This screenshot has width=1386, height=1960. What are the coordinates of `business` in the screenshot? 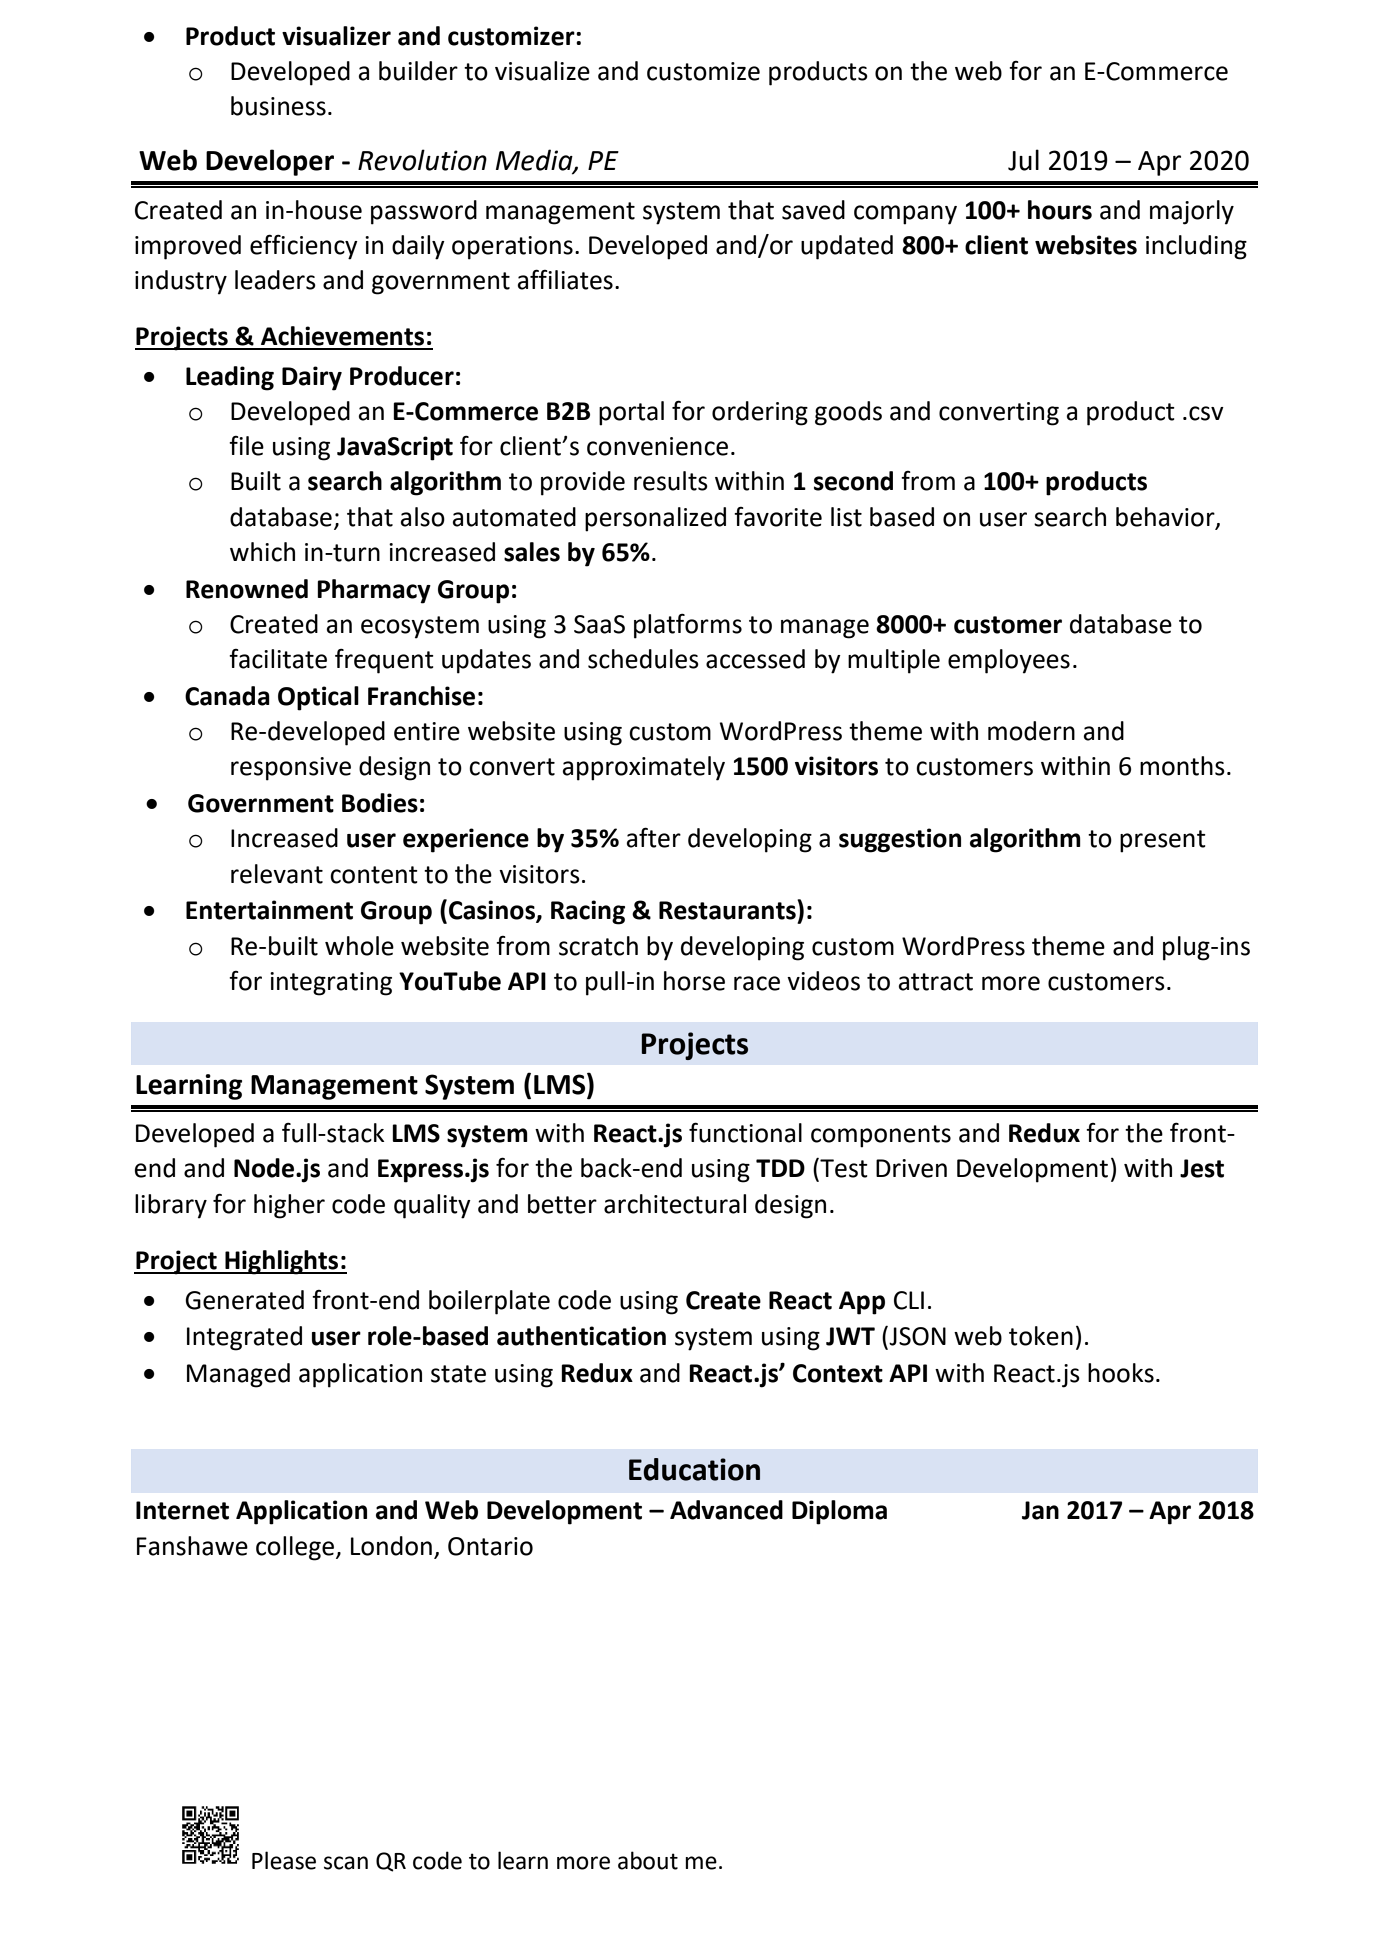 It's located at (278, 106).
